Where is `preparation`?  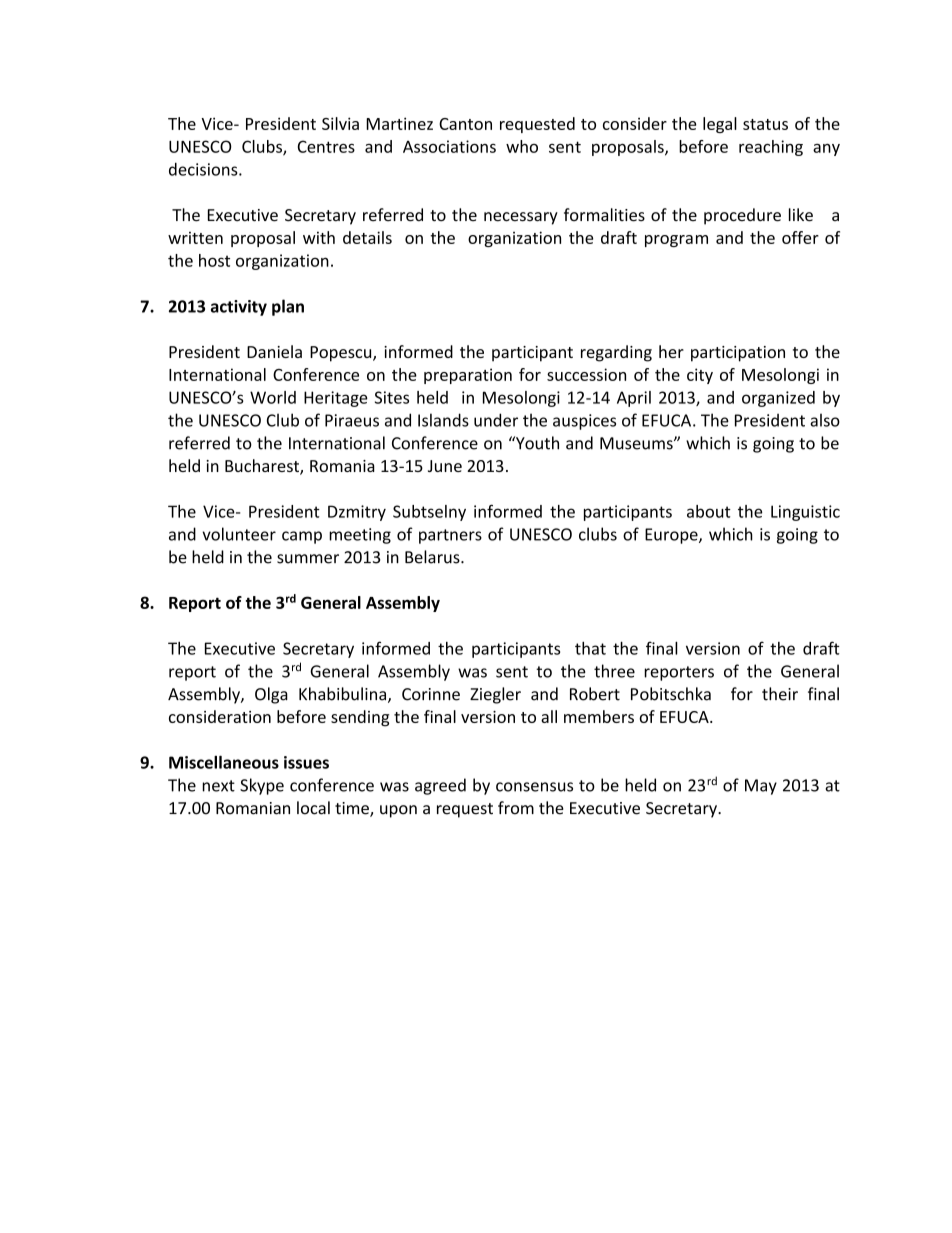
preparation is located at coordinates (468, 376).
